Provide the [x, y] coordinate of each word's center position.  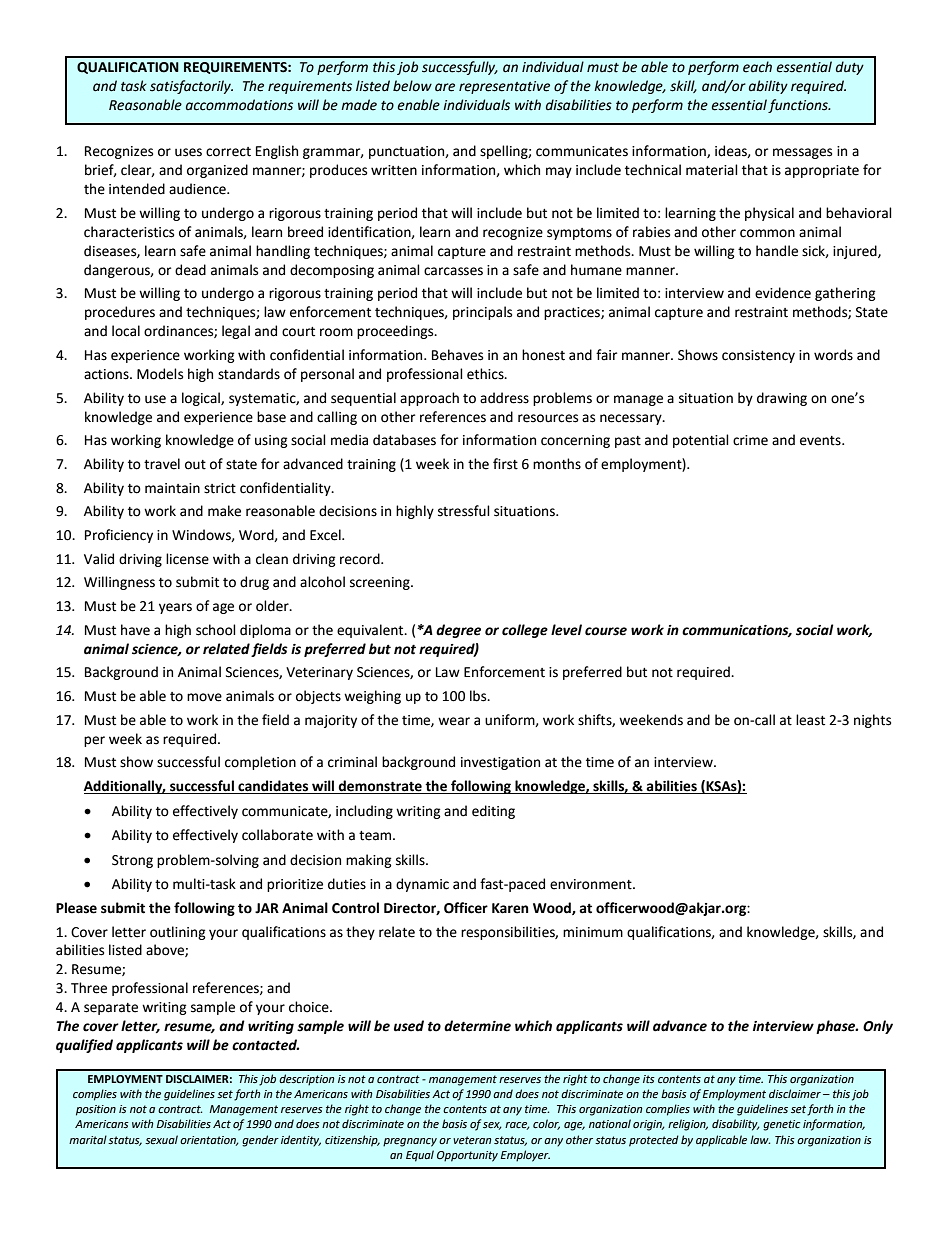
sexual [161, 1139]
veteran [472, 1140]
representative [504, 87]
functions [799, 106]
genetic [781, 1125]
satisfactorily [191, 87]
